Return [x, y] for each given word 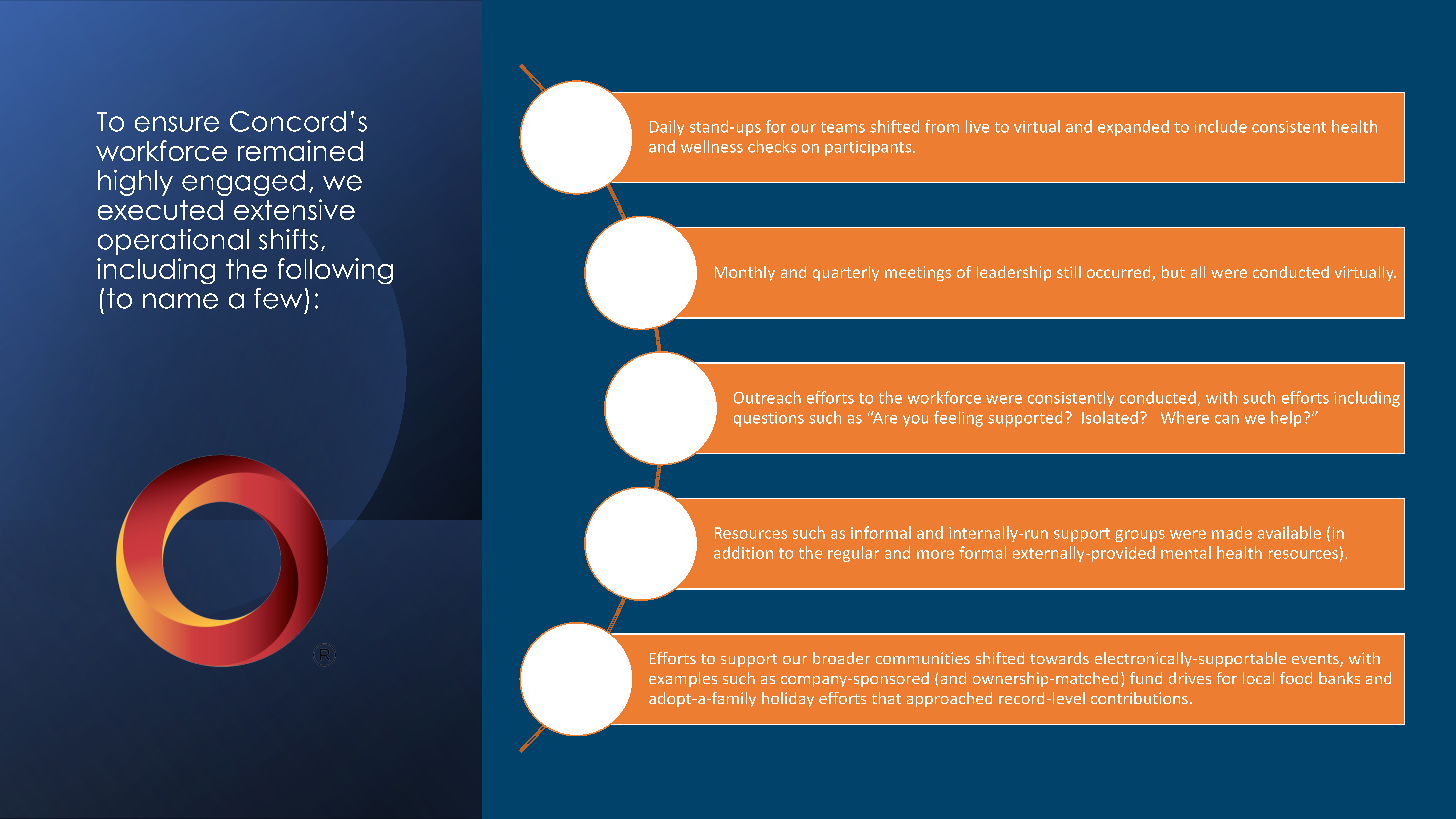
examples [683, 679]
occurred [1120, 273]
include [1221, 126]
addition [743, 552]
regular [853, 554]
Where [1185, 417]
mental [1186, 552]
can [1227, 419]
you [915, 421]
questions [769, 419]
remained [300, 150]
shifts [288, 239]
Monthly [745, 273]
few [278, 298]
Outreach [767, 397]
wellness [712, 146]
